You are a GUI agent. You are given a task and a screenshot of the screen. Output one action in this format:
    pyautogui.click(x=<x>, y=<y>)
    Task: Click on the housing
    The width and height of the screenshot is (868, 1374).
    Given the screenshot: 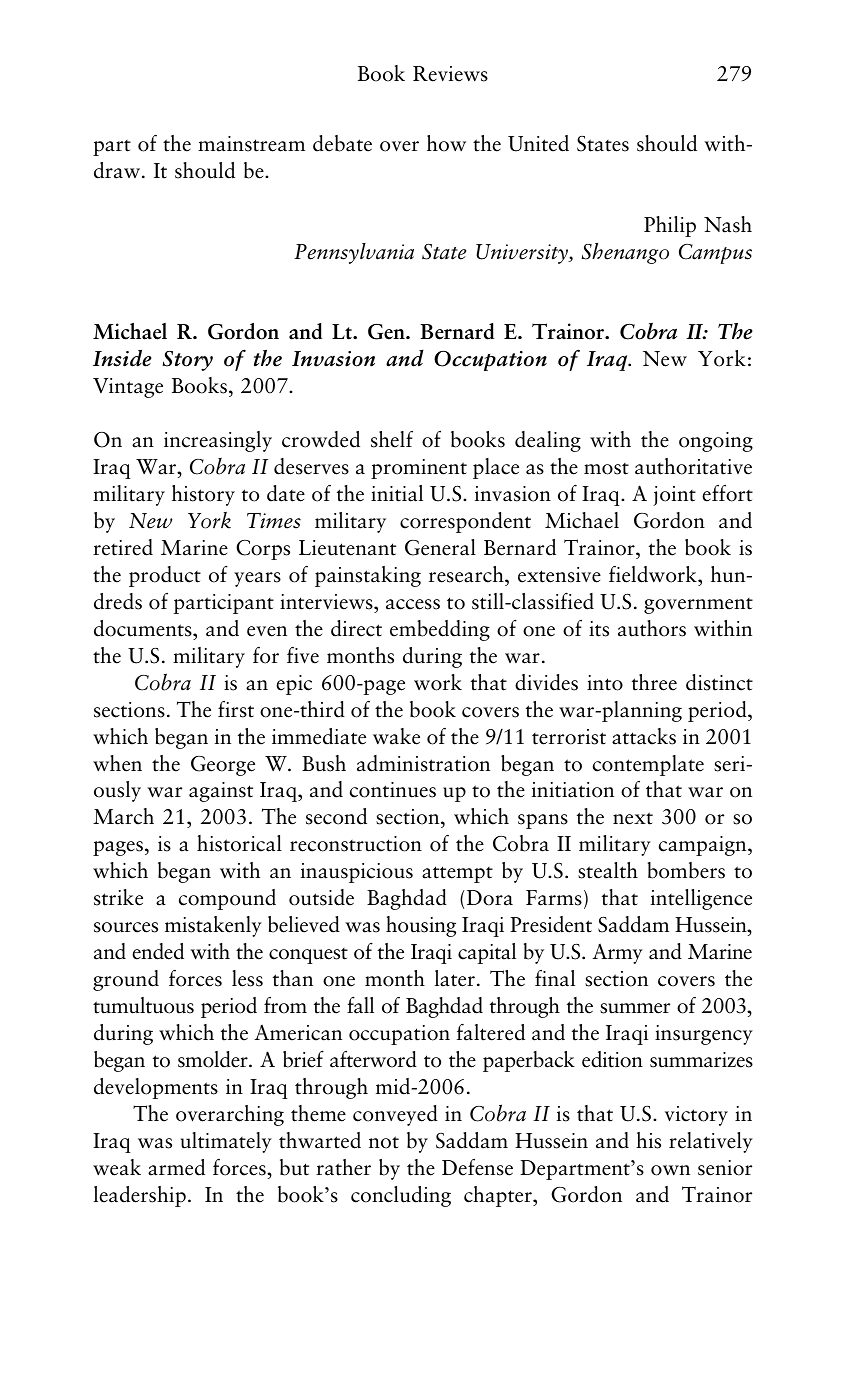 What is the action you would take?
    pyautogui.click(x=421, y=926)
